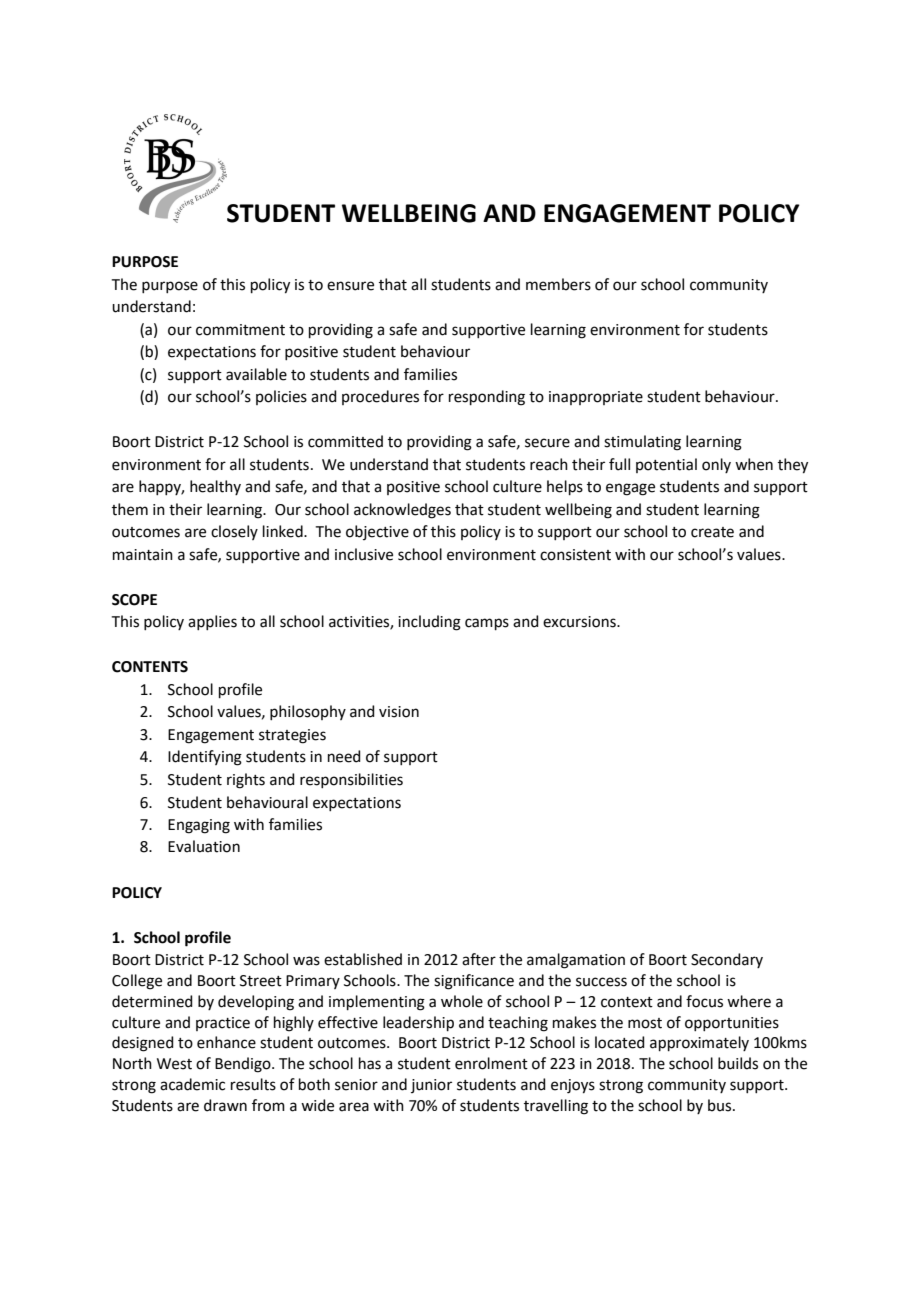  Describe the element at coordinates (596, 398) in the image. I see `inappropriate` at that location.
